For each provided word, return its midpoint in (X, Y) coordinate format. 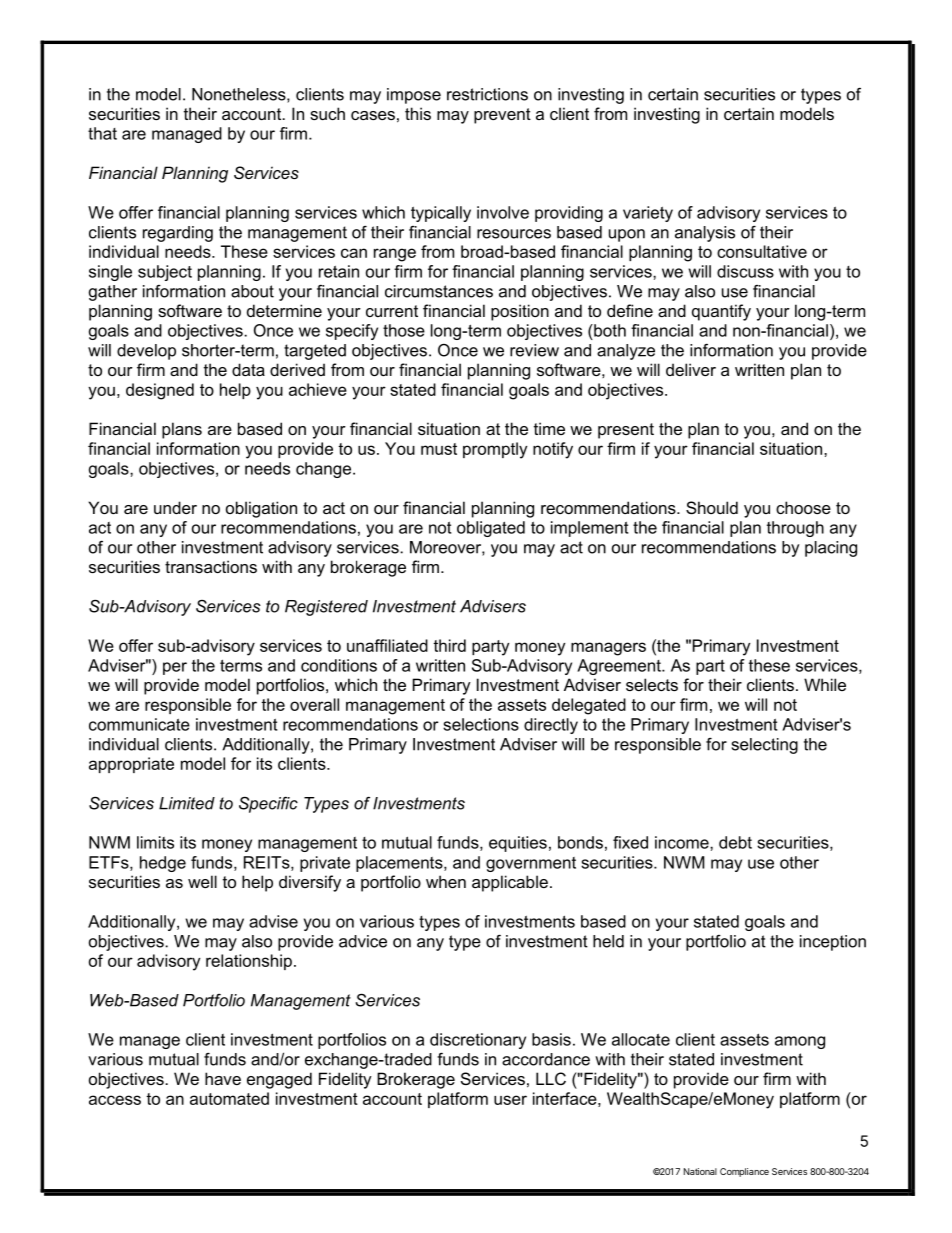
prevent (502, 116)
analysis (705, 234)
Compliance (744, 1172)
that (102, 133)
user (510, 1100)
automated (229, 1098)
